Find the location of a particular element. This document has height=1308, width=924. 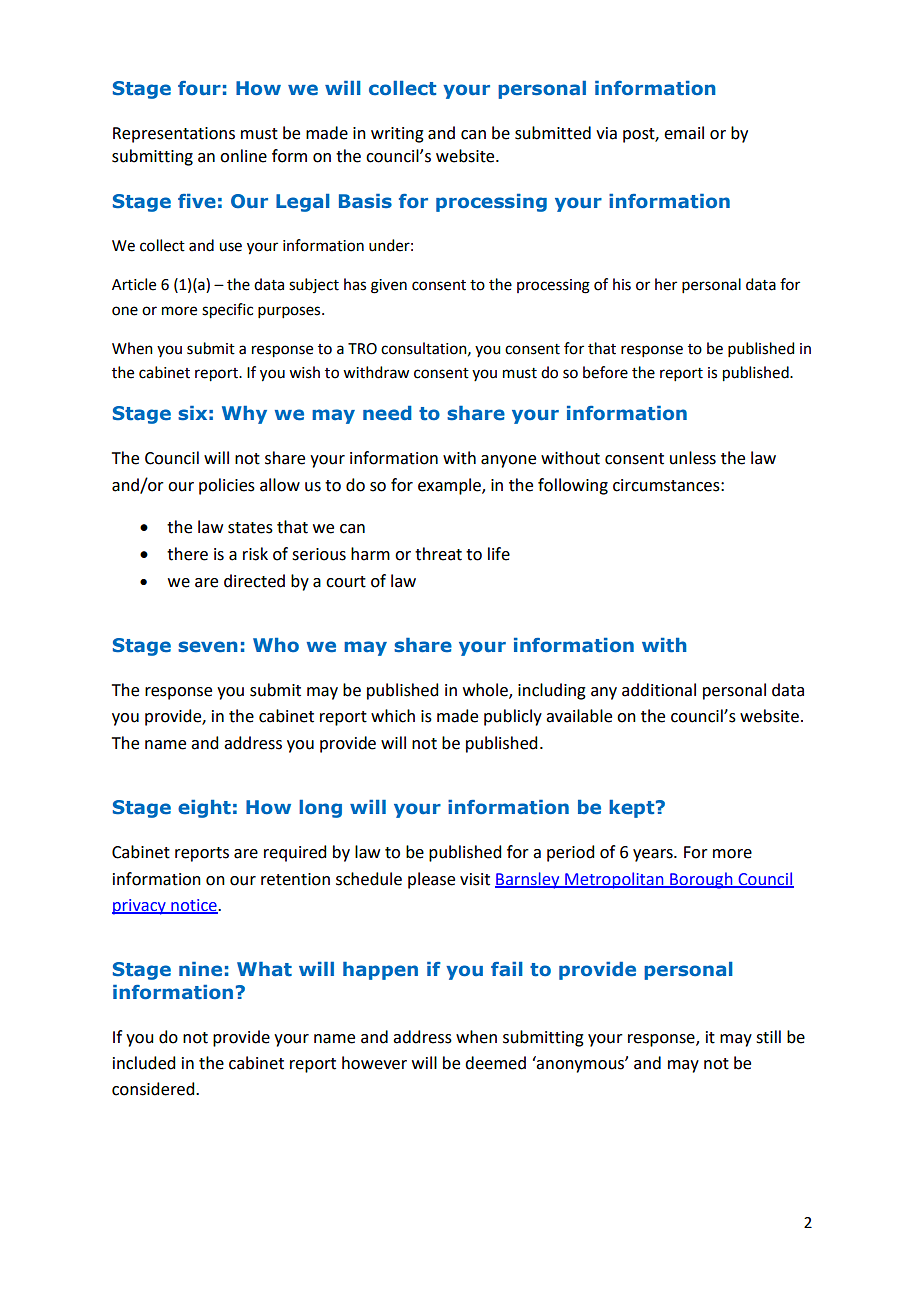

email is located at coordinates (684, 133).
